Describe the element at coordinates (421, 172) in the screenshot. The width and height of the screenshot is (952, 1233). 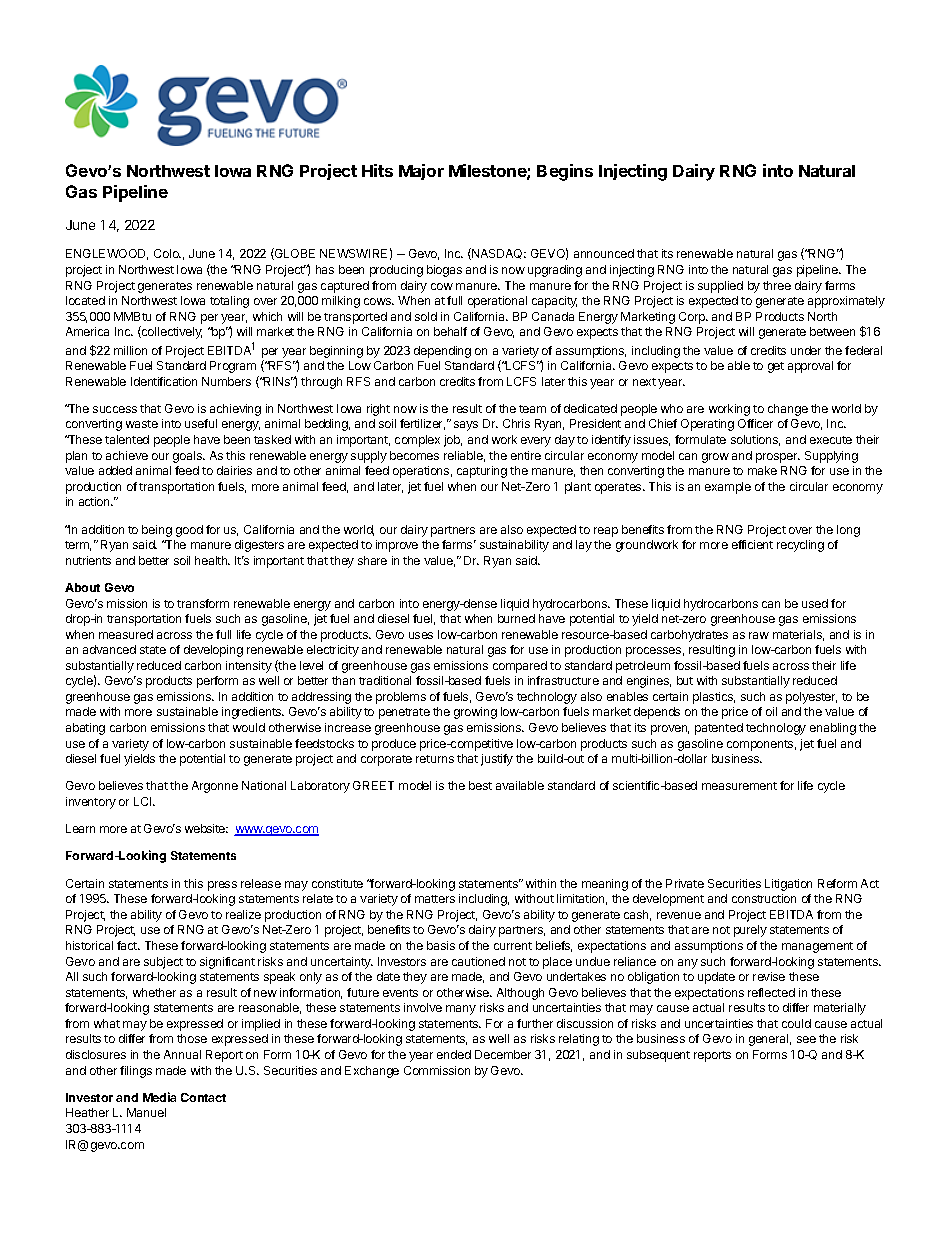
I see `Major` at that location.
